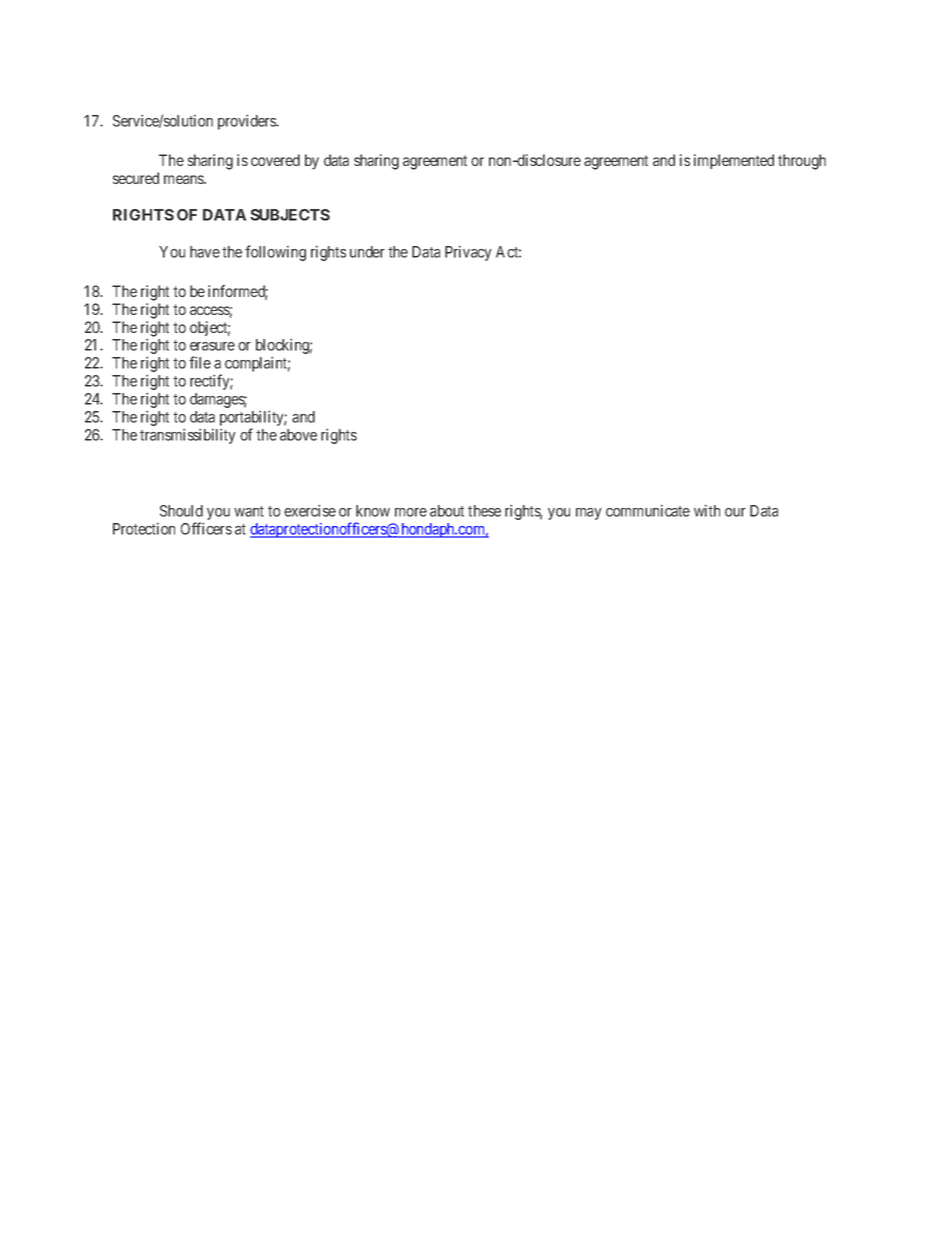 The image size is (952, 1233). What do you see at coordinates (468, 253) in the screenshot?
I see `Privacy` at bounding box center [468, 253].
